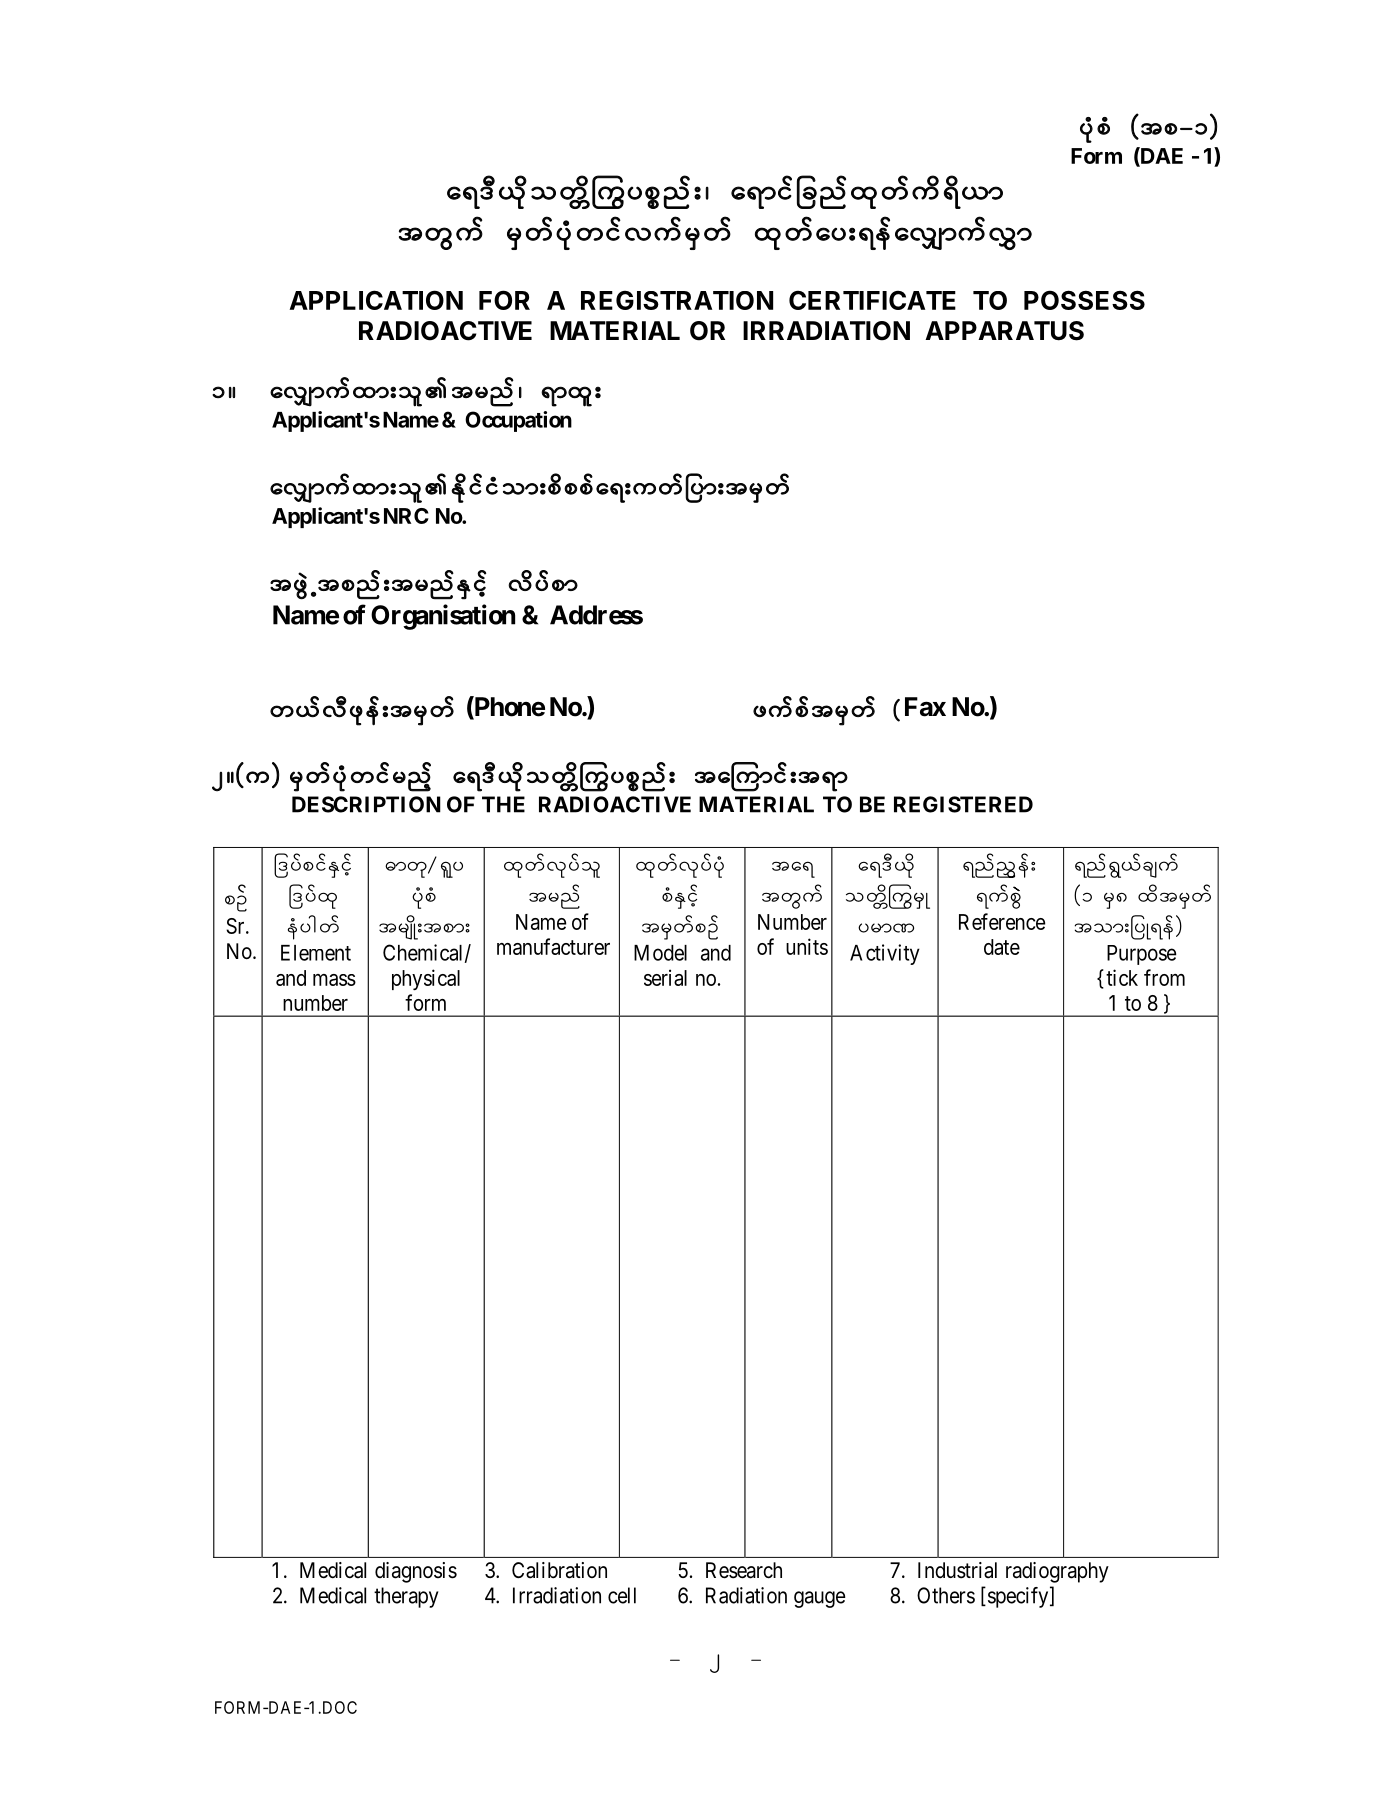  What do you see at coordinates (376, 300) in the image?
I see `APPLICATION` at bounding box center [376, 300].
